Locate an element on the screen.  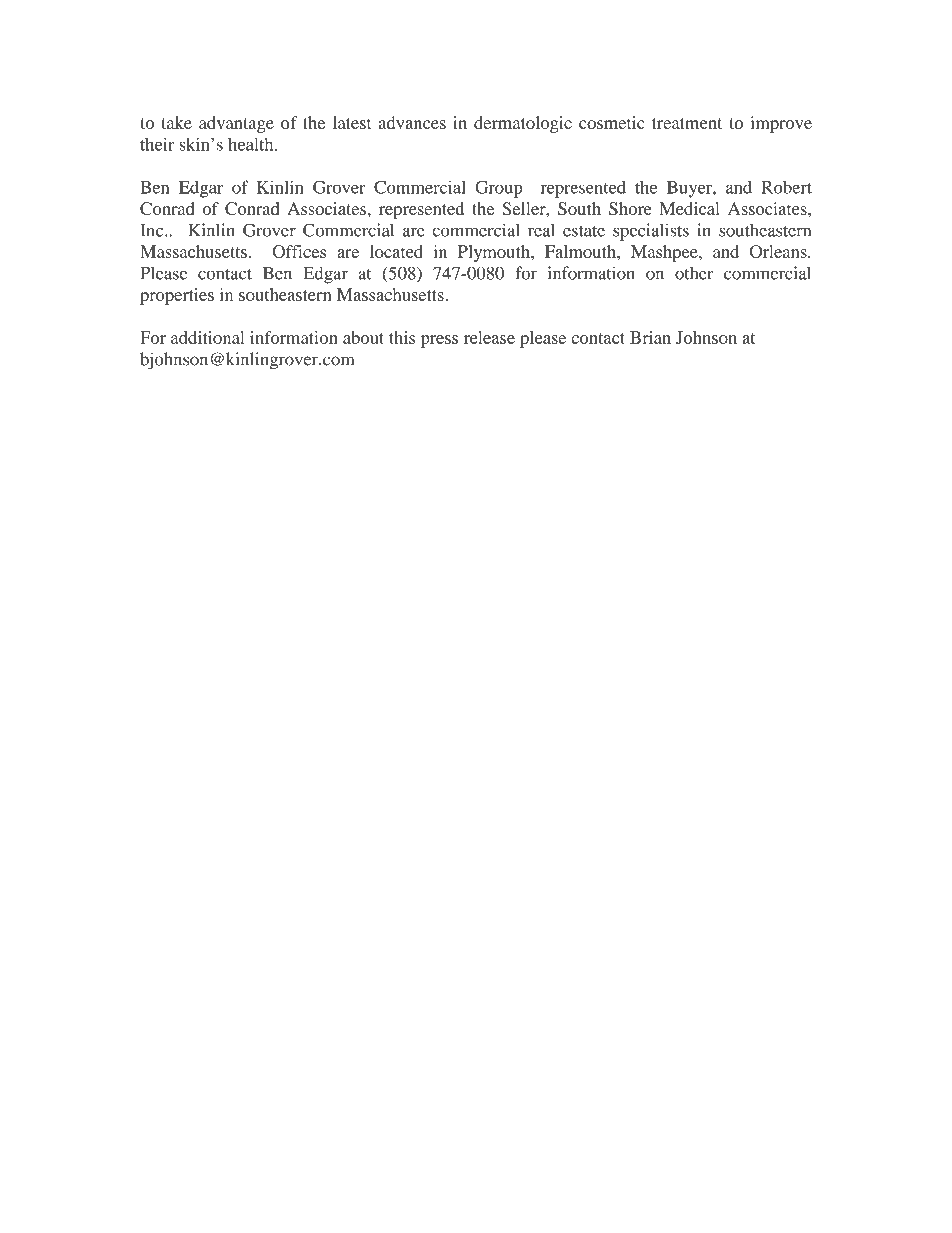
additional is located at coordinates (208, 337).
